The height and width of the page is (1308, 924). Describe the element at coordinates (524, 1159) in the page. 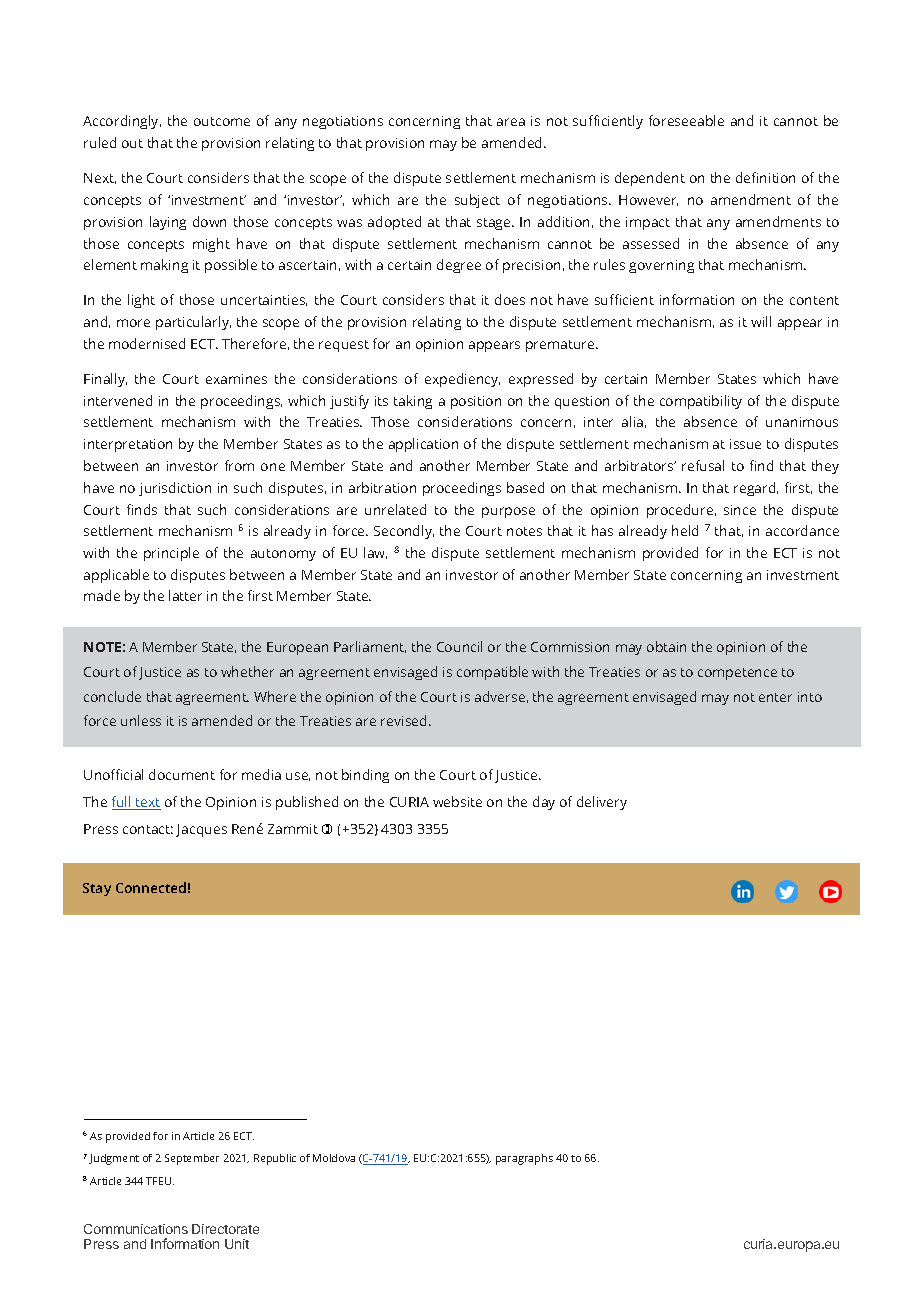

I see `paragraphs` at that location.
